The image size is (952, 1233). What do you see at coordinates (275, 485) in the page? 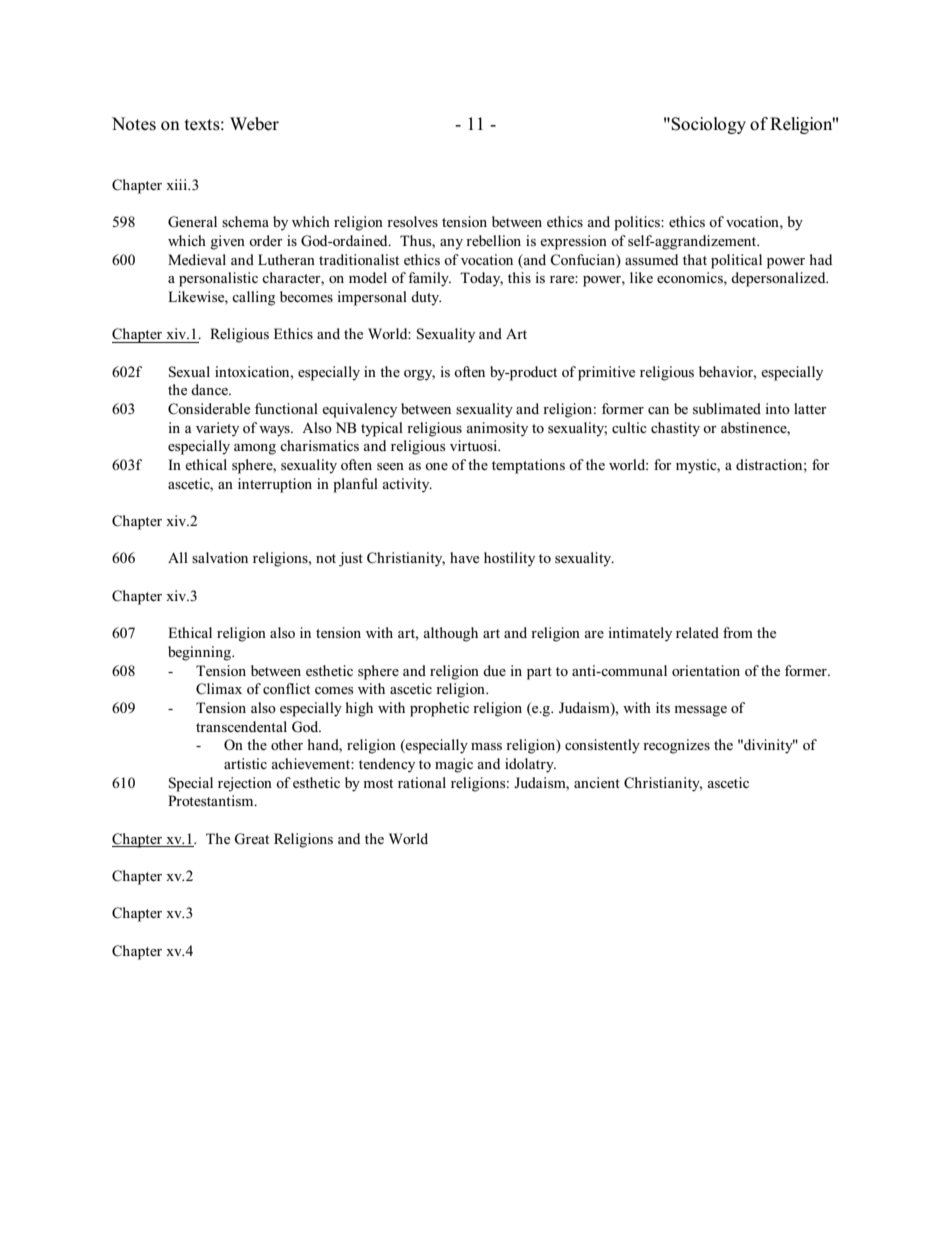
I see `interruption` at bounding box center [275, 485].
